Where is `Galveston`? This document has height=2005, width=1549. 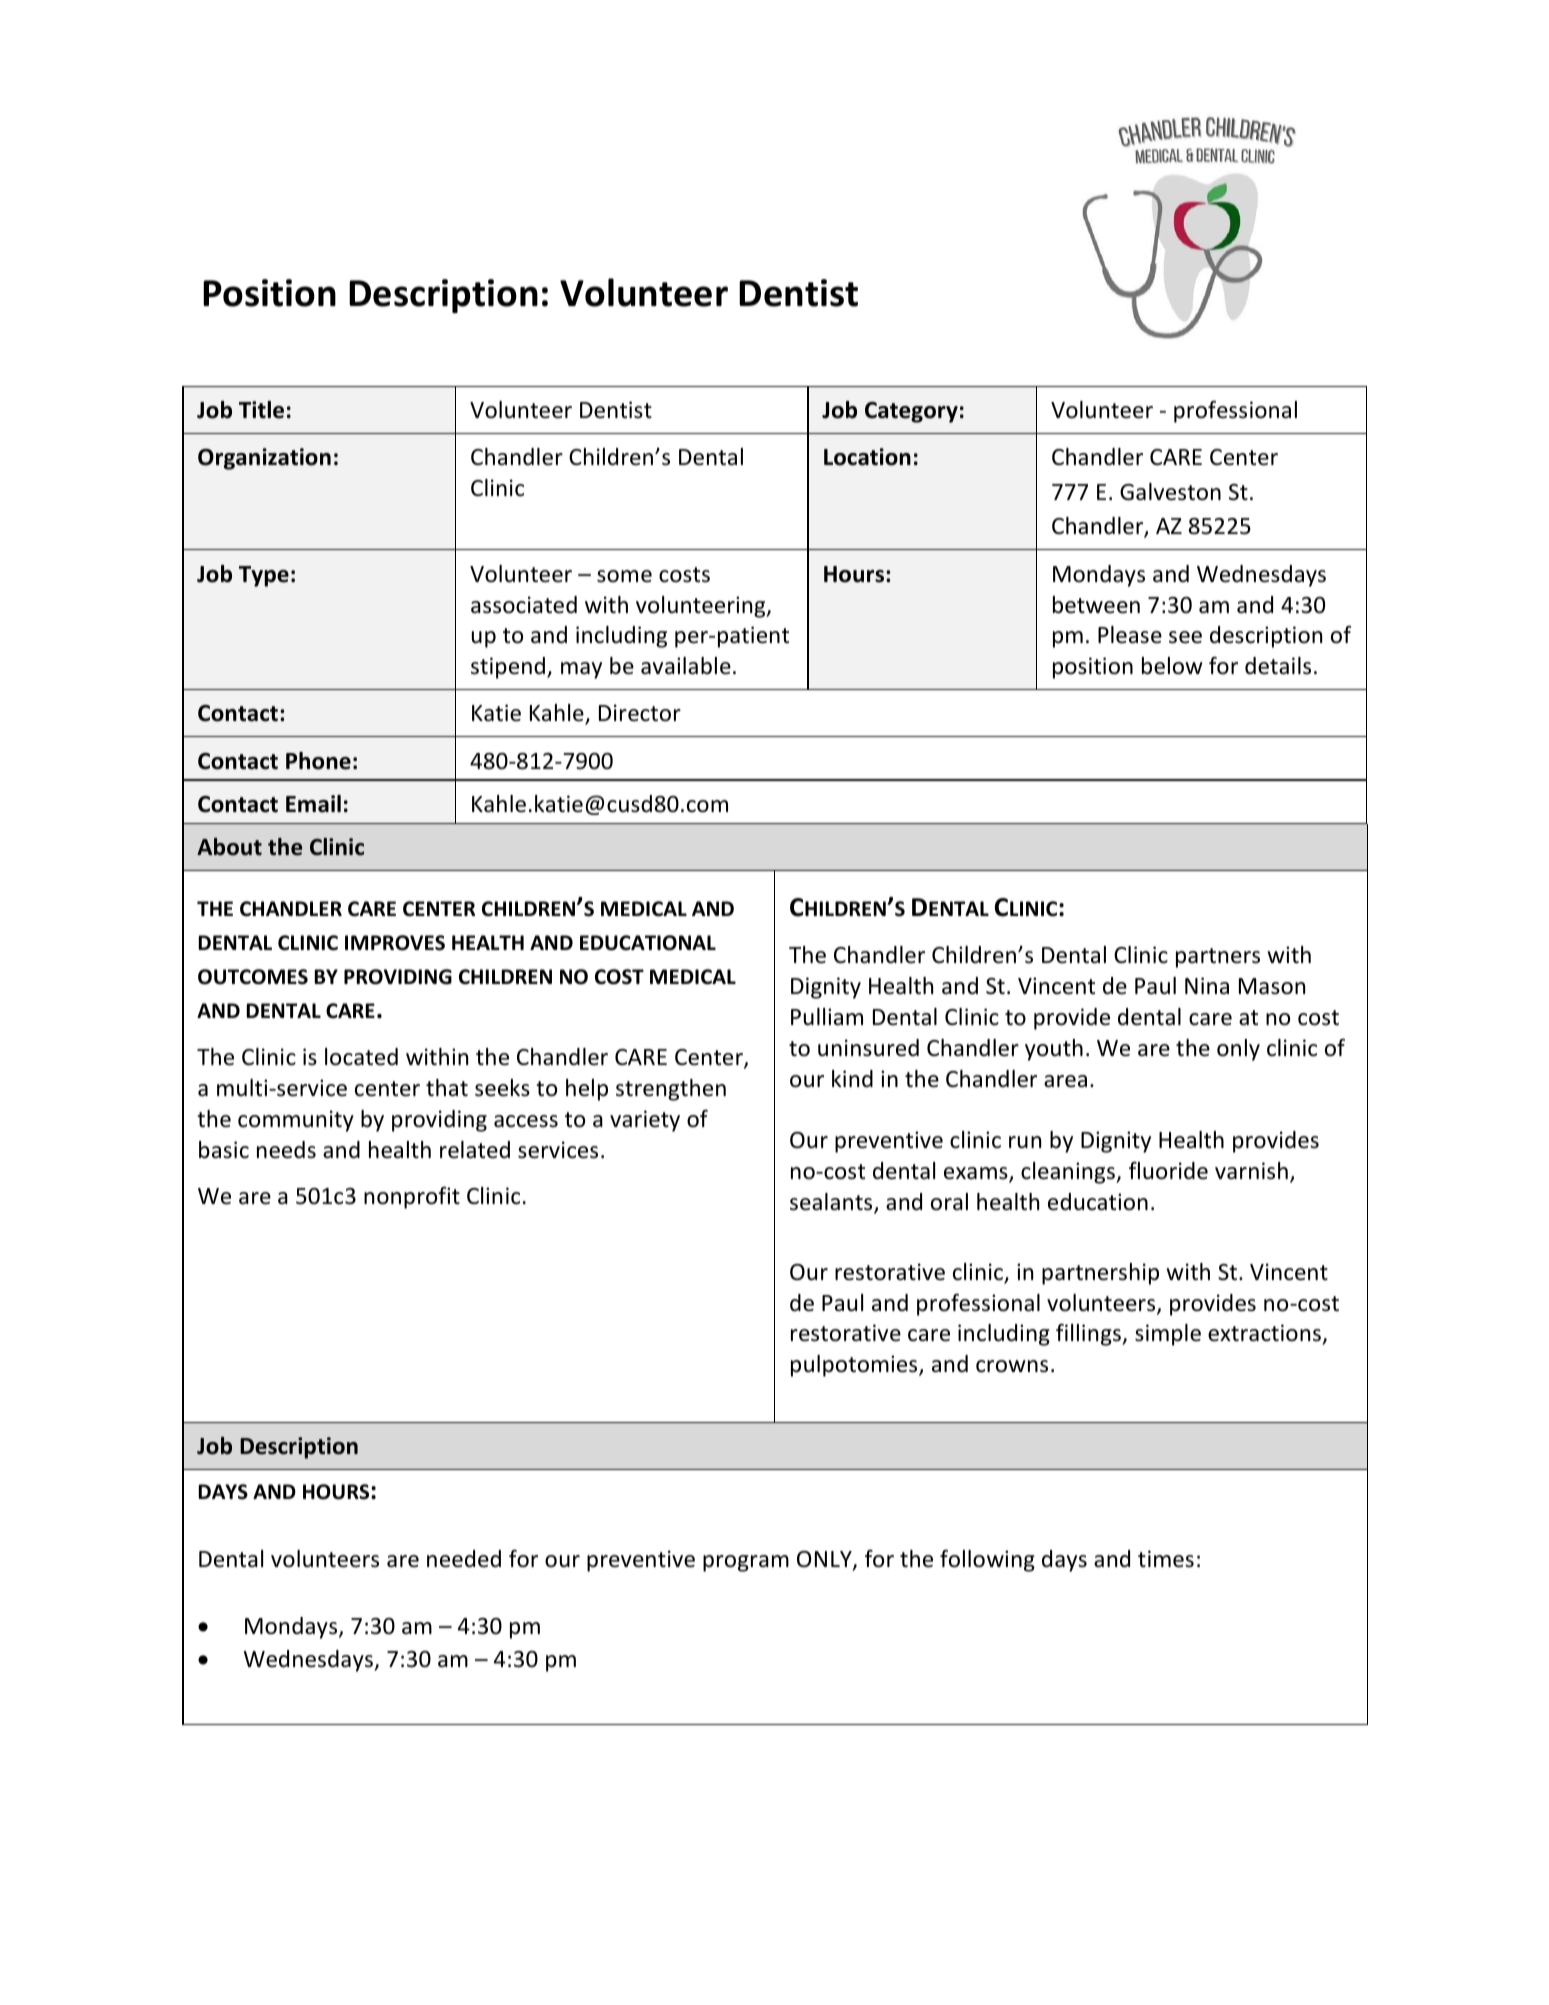 Galveston is located at coordinates (1170, 492).
